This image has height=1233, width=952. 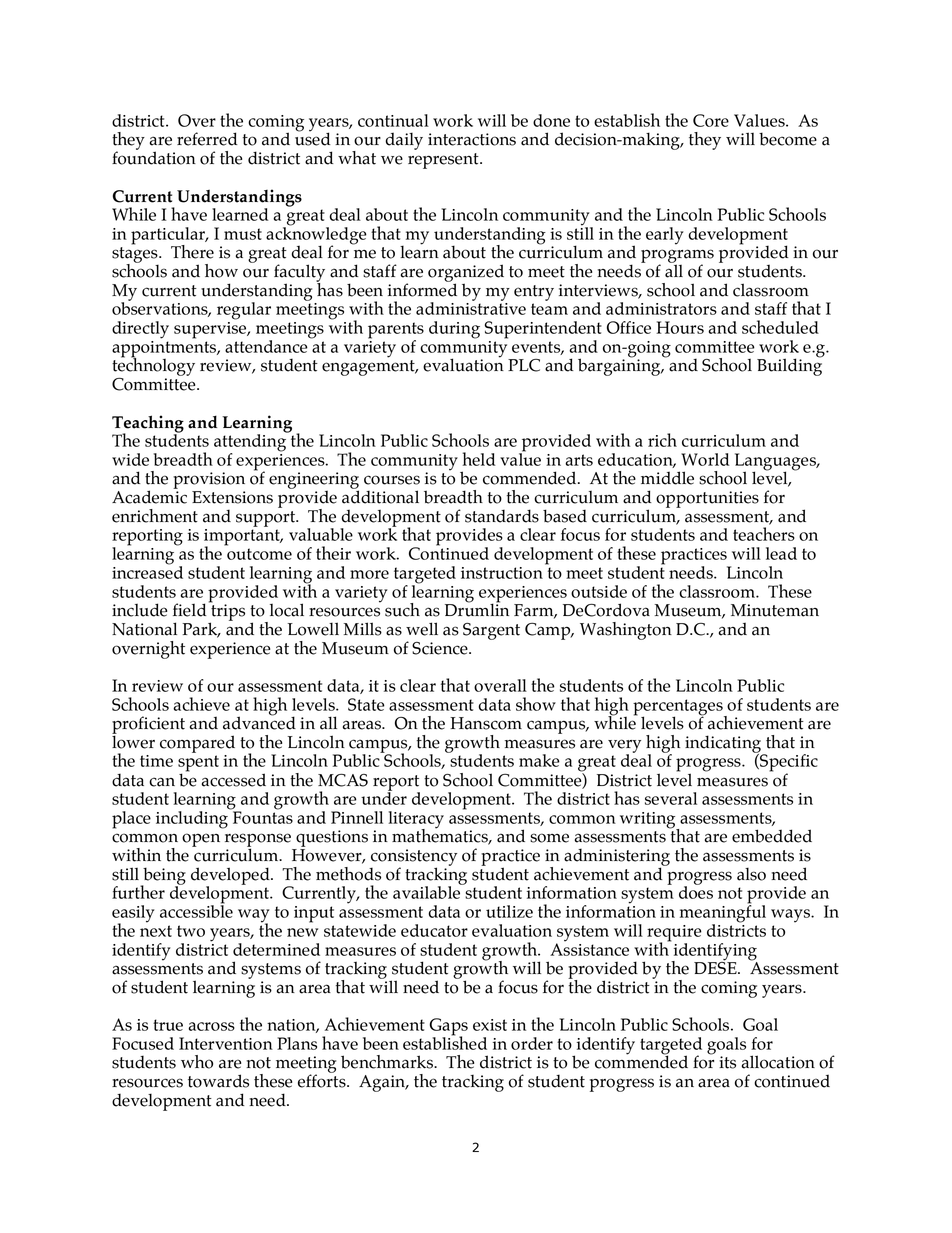 I want to click on its, so click(x=727, y=1062).
